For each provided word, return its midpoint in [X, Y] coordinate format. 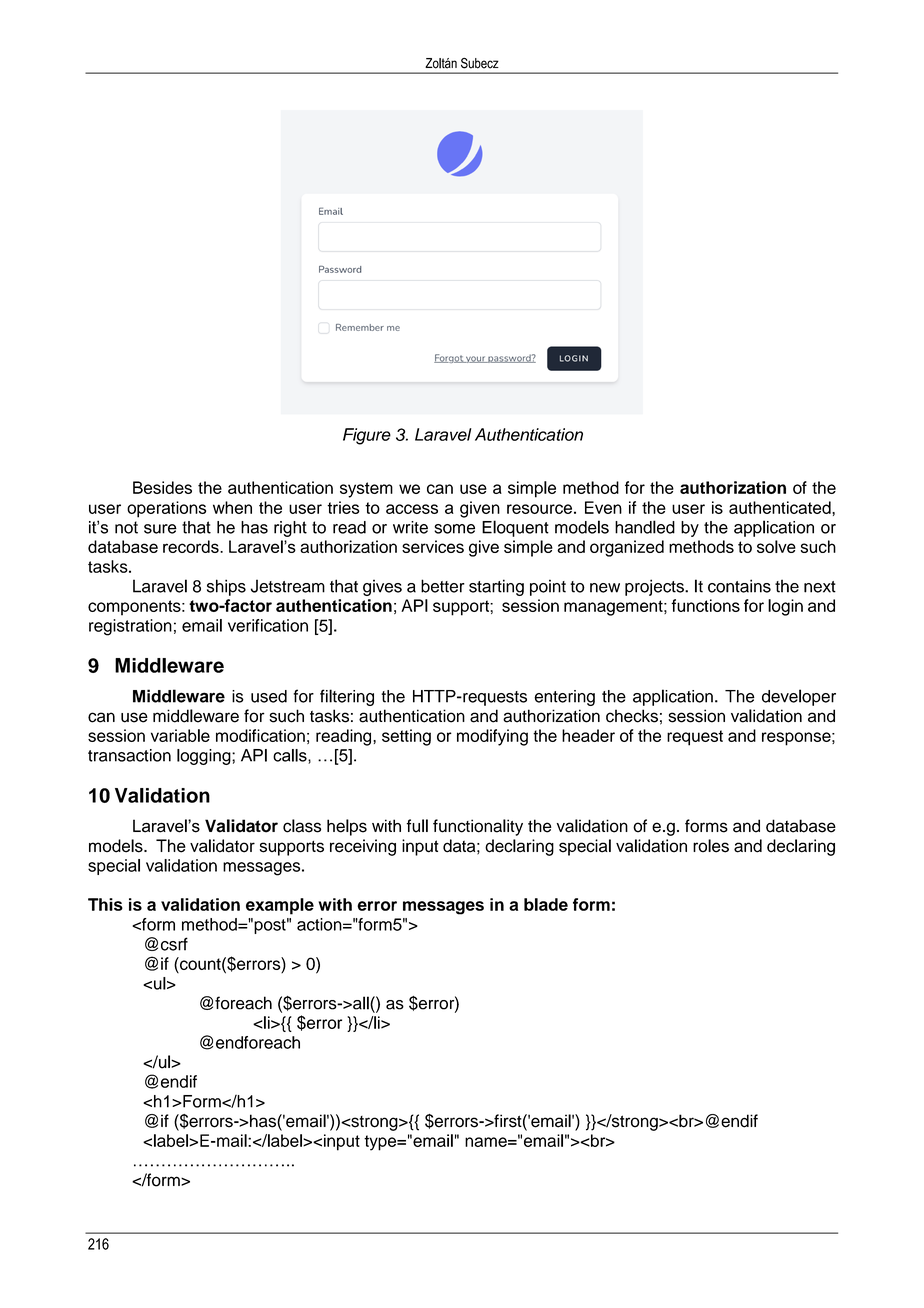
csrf [174, 944]
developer [799, 697]
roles [711, 846]
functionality [478, 827]
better [443, 586]
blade [546, 904]
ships [226, 587]
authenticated [781, 507]
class [302, 826]
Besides [162, 487]
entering [564, 698]
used [269, 696]
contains [739, 586]
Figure [367, 436]
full [417, 826]
